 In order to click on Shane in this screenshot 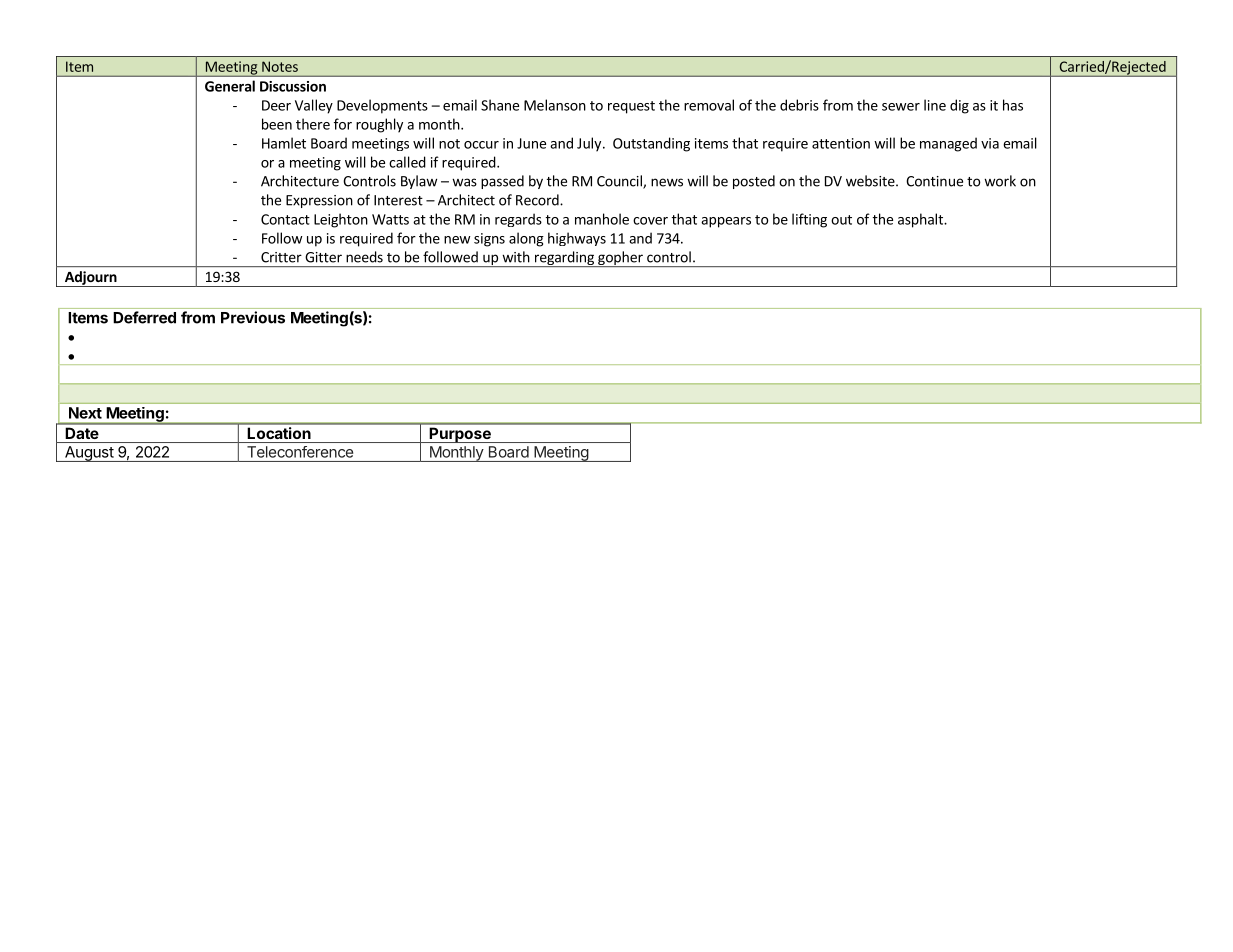, I will do `click(500, 105)`.
